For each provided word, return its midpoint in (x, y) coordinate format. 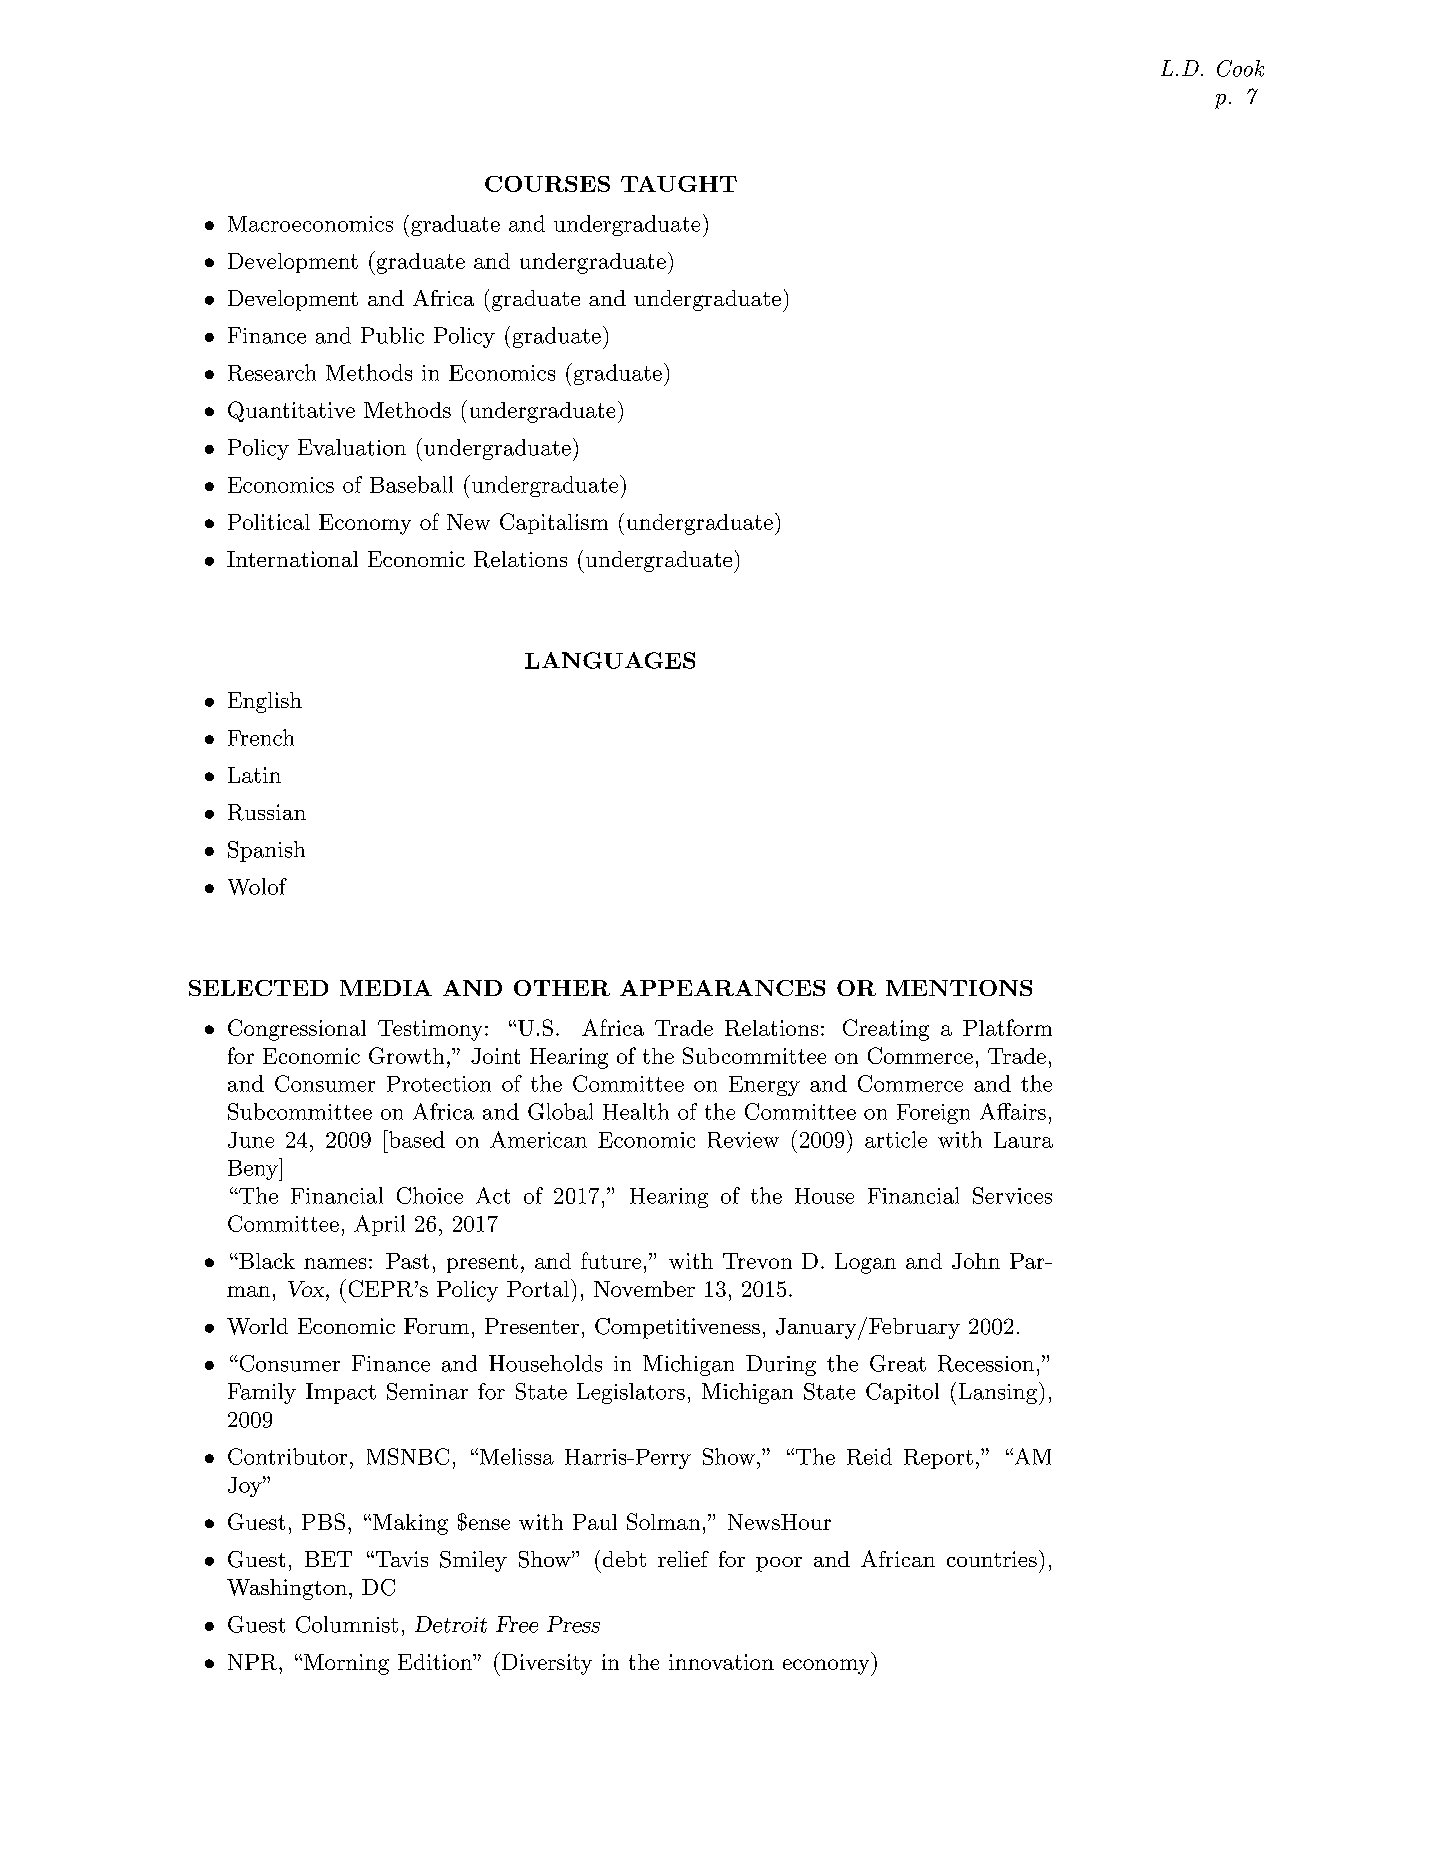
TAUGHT (679, 184)
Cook (1240, 68)
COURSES (547, 184)
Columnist (347, 1624)
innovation (721, 1662)
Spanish (266, 851)
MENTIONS (959, 988)
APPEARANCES (722, 988)
